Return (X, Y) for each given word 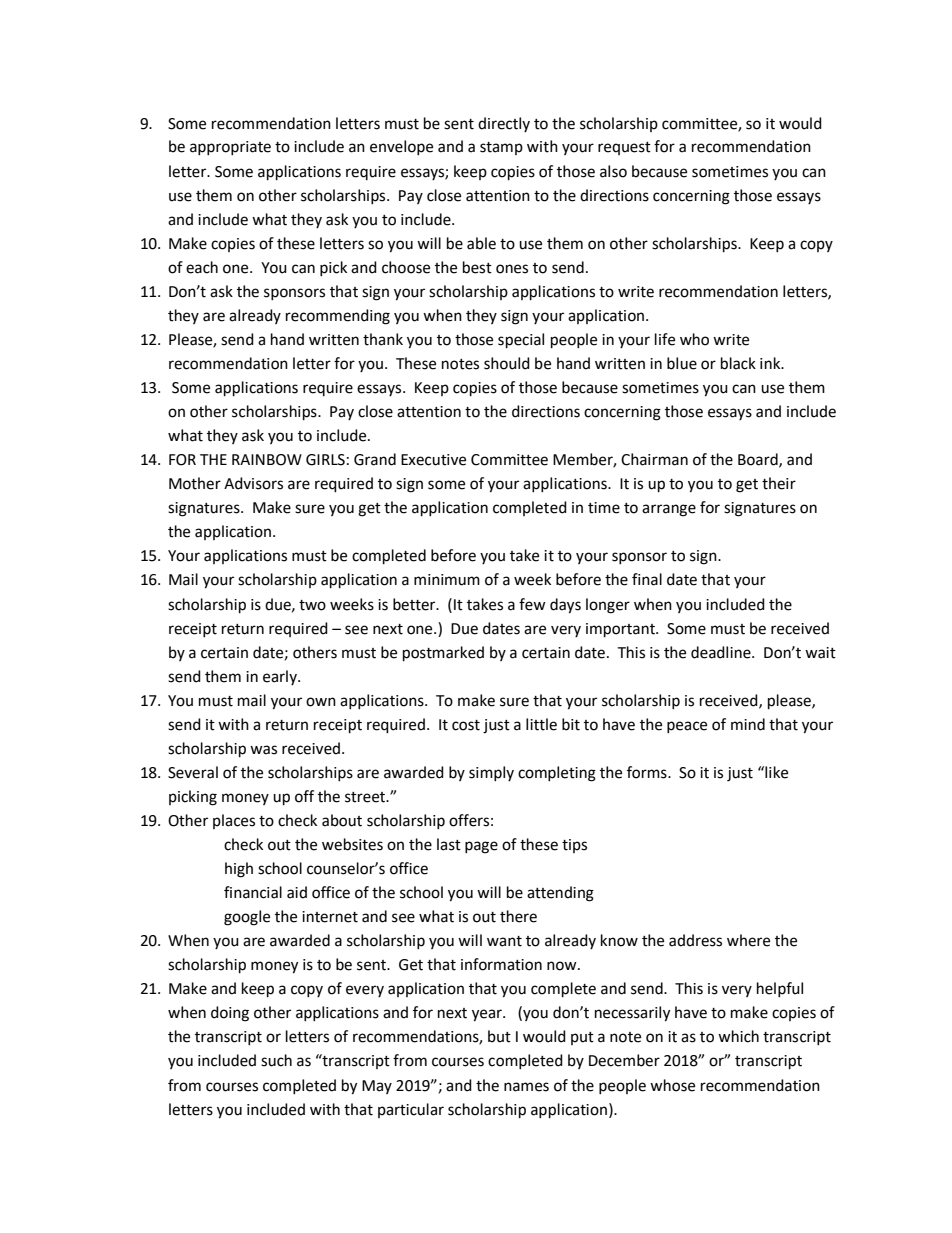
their (779, 483)
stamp (501, 148)
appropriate (230, 148)
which (738, 1036)
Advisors (253, 483)
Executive (433, 460)
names (526, 1087)
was (263, 750)
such (276, 1060)
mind (748, 724)
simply (491, 773)
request (624, 148)
